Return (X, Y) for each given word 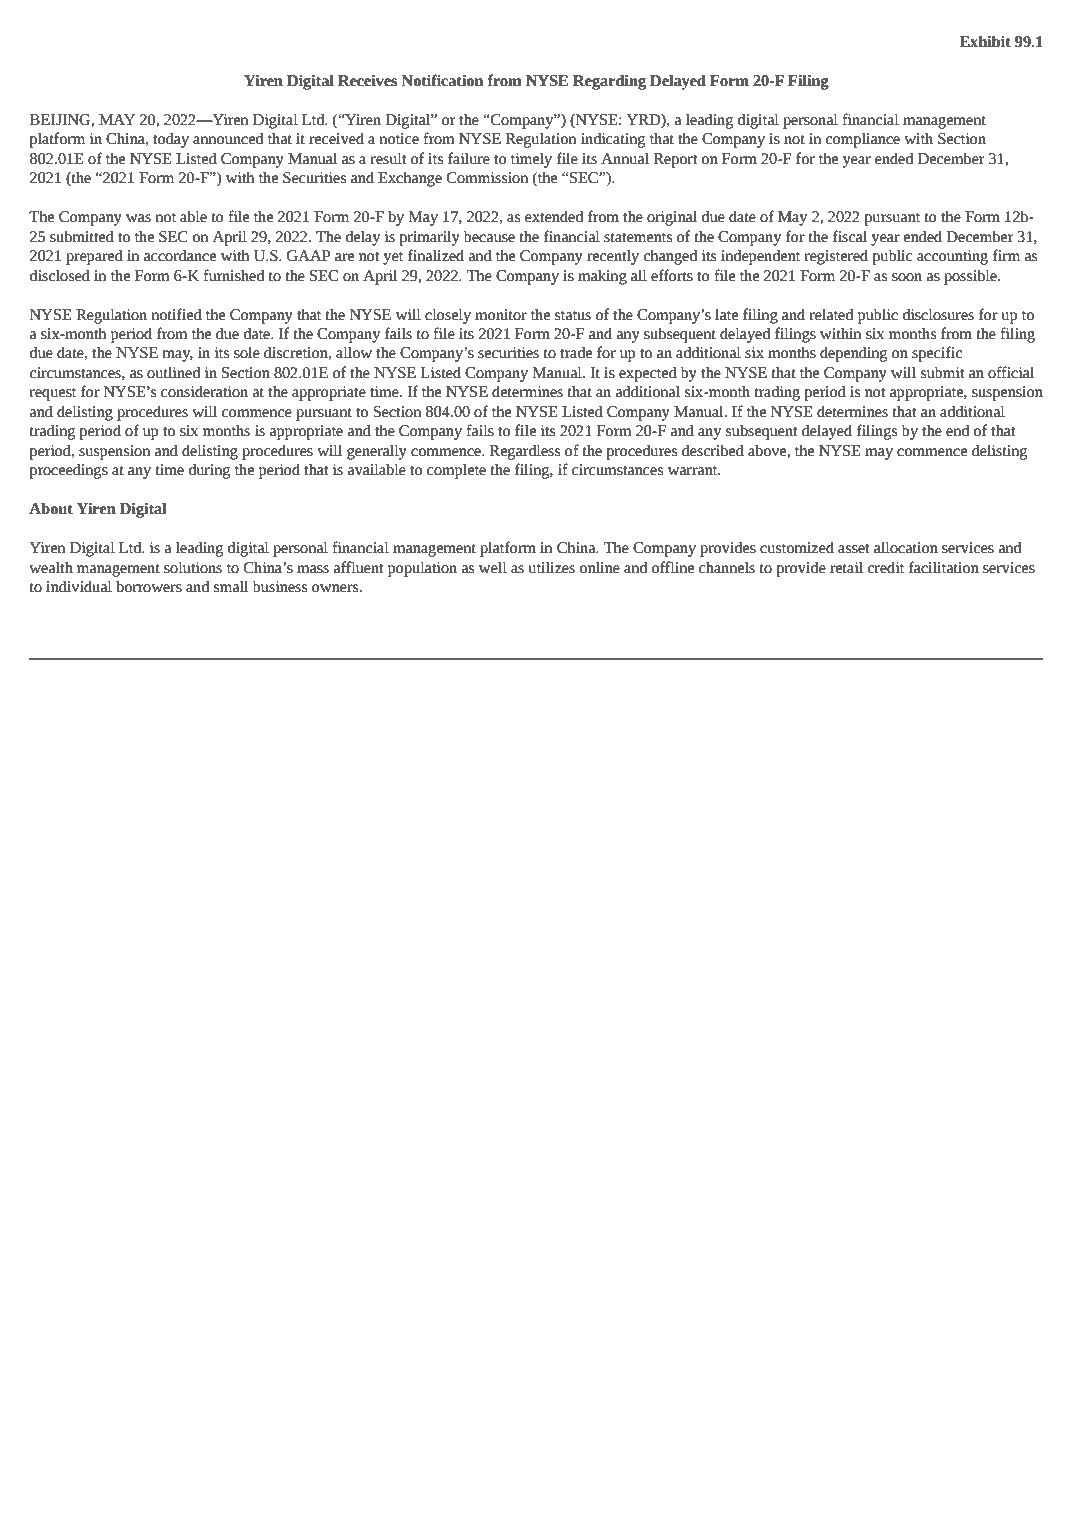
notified (176, 314)
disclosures (938, 315)
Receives (367, 81)
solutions (193, 568)
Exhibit (985, 42)
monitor (501, 315)
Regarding (609, 82)
